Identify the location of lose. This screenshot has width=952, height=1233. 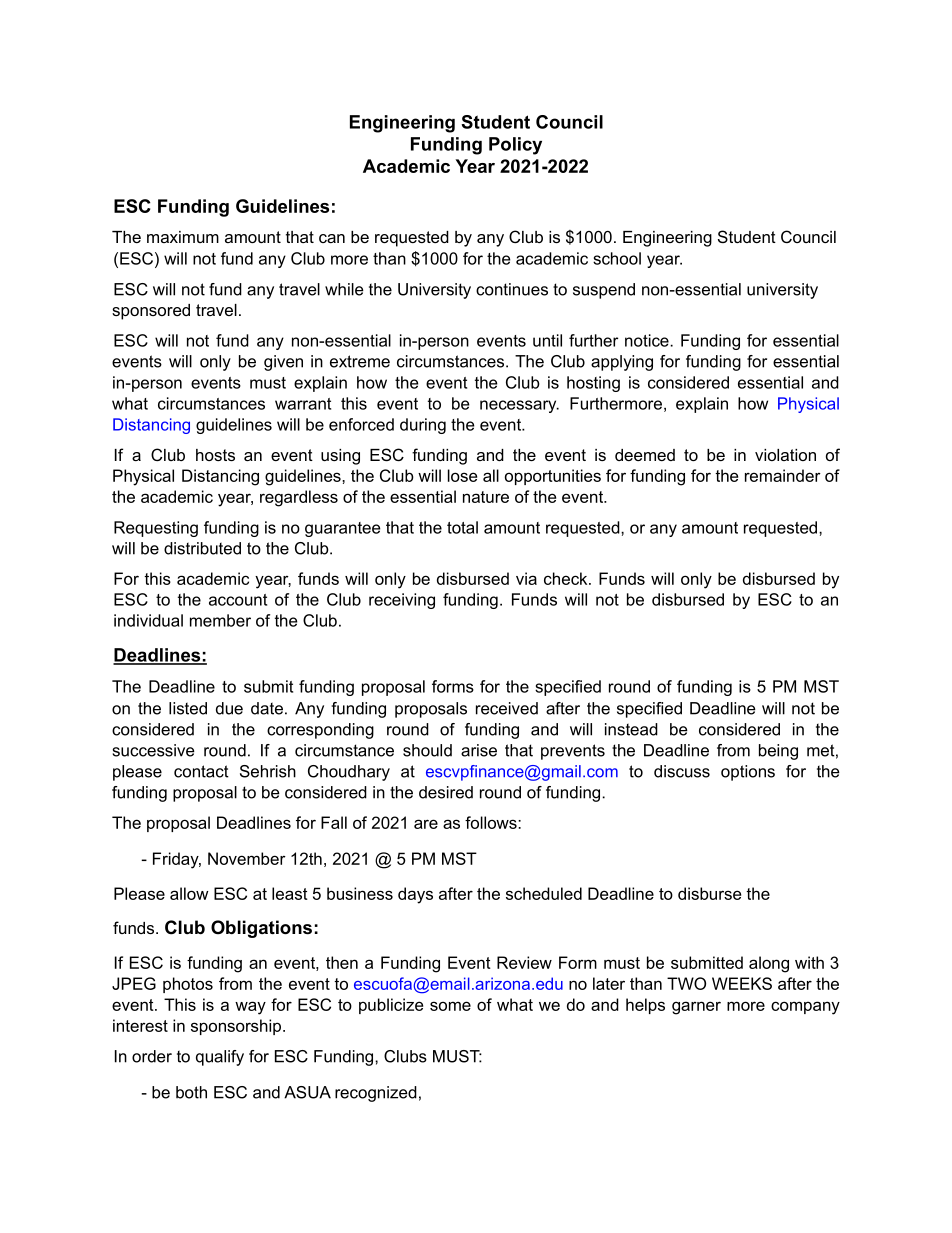
(462, 475).
